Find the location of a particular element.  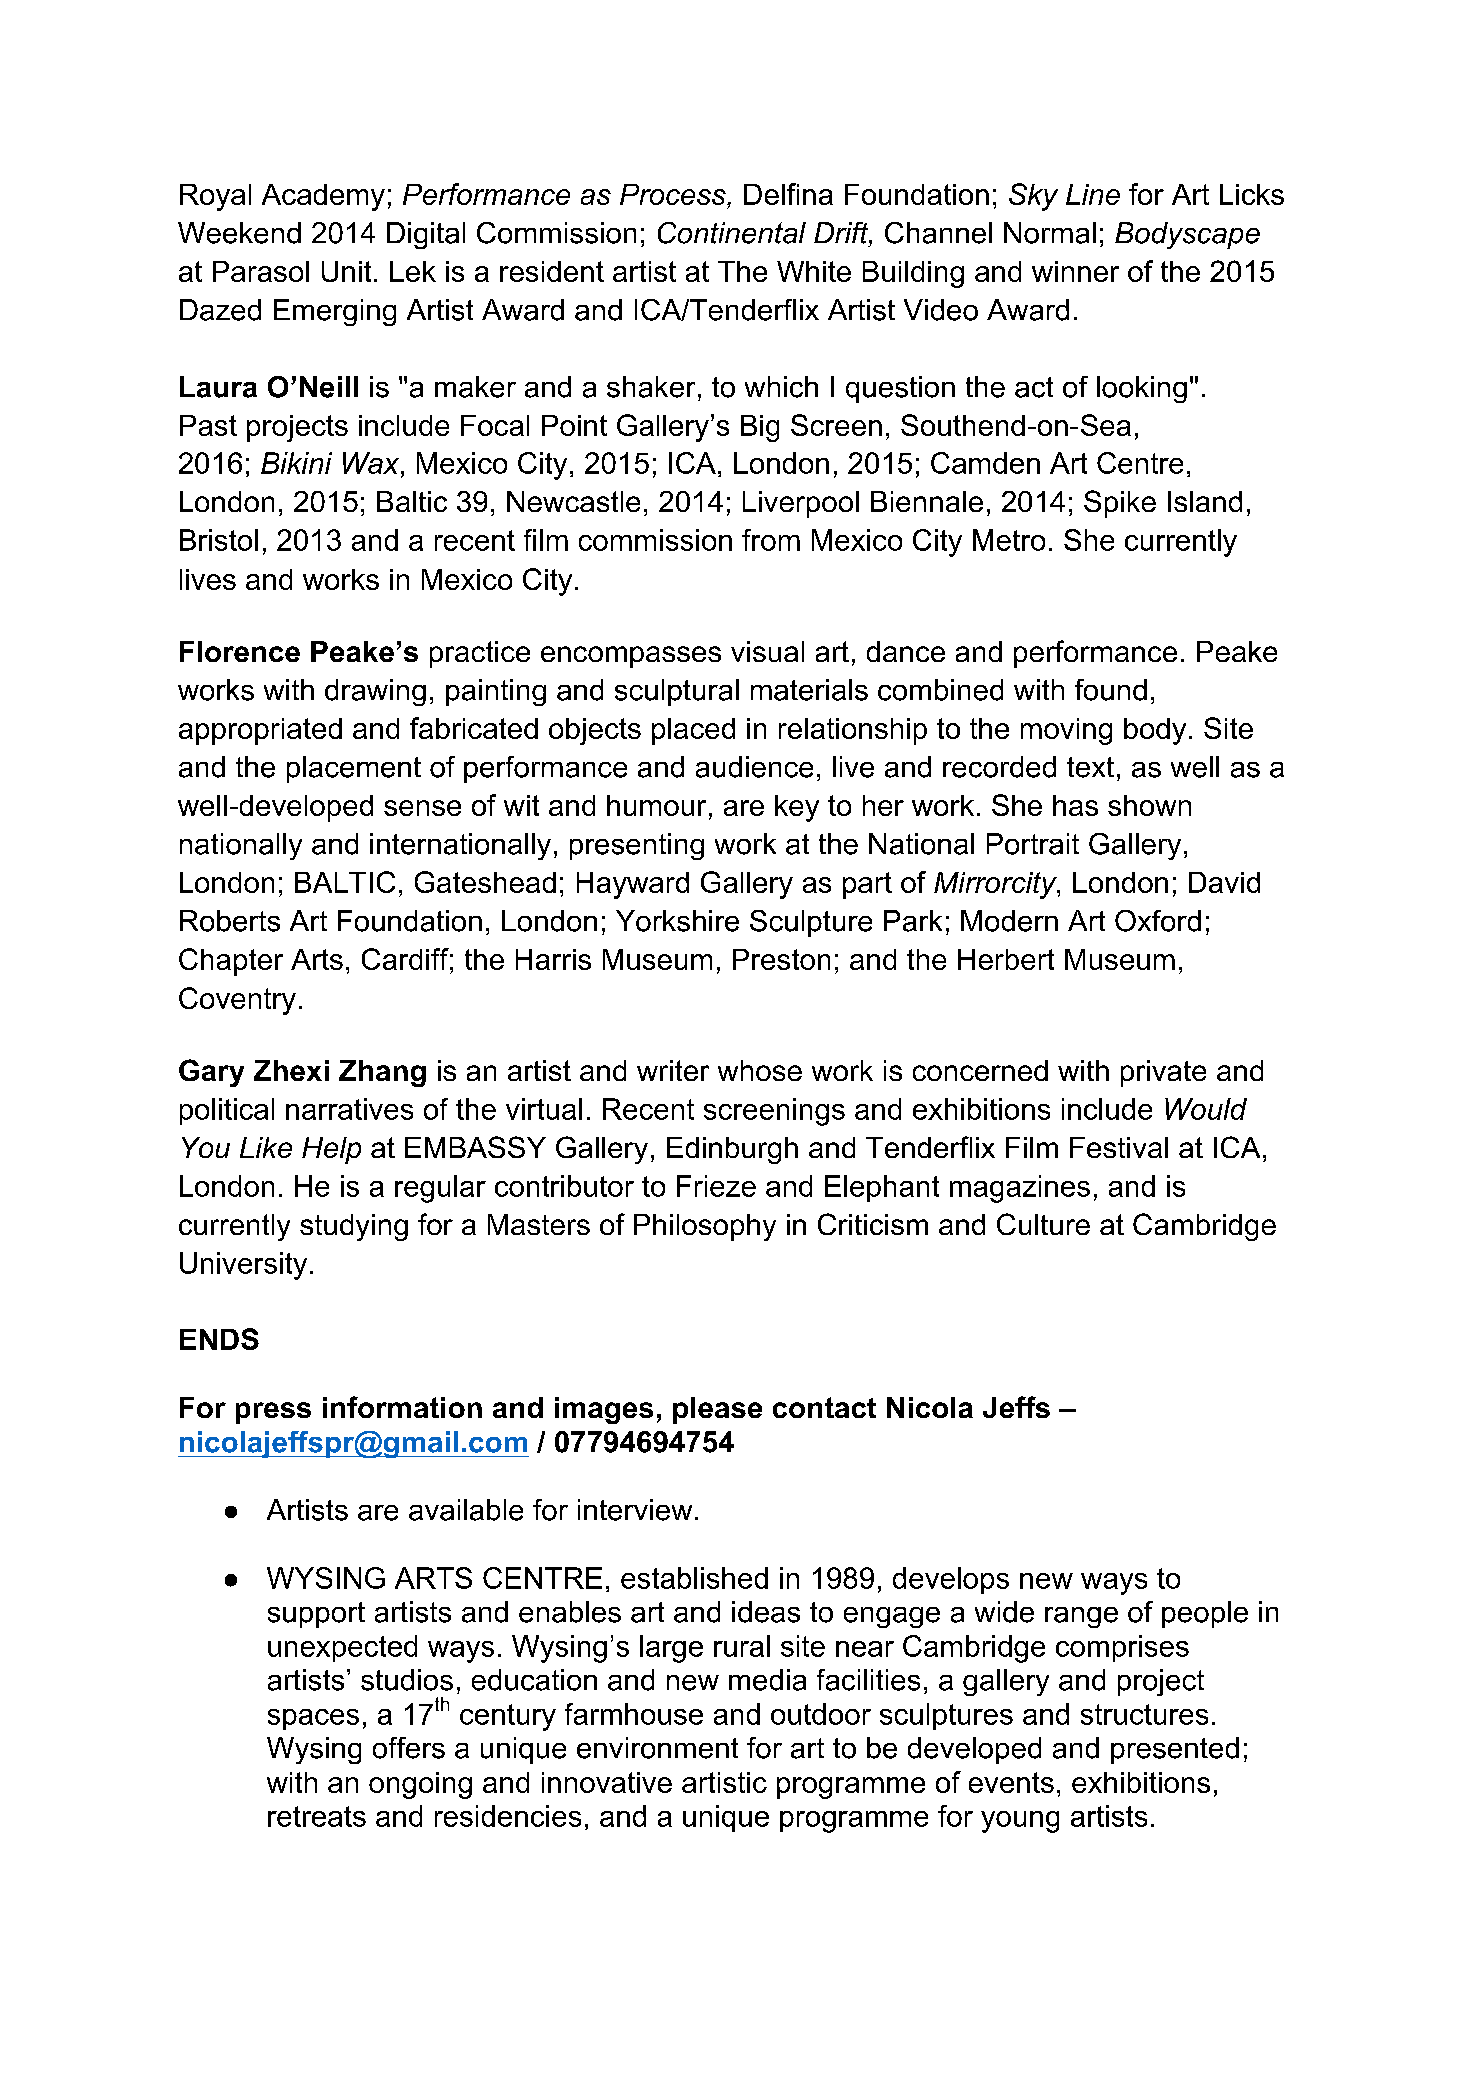

audience is located at coordinates (754, 767).
